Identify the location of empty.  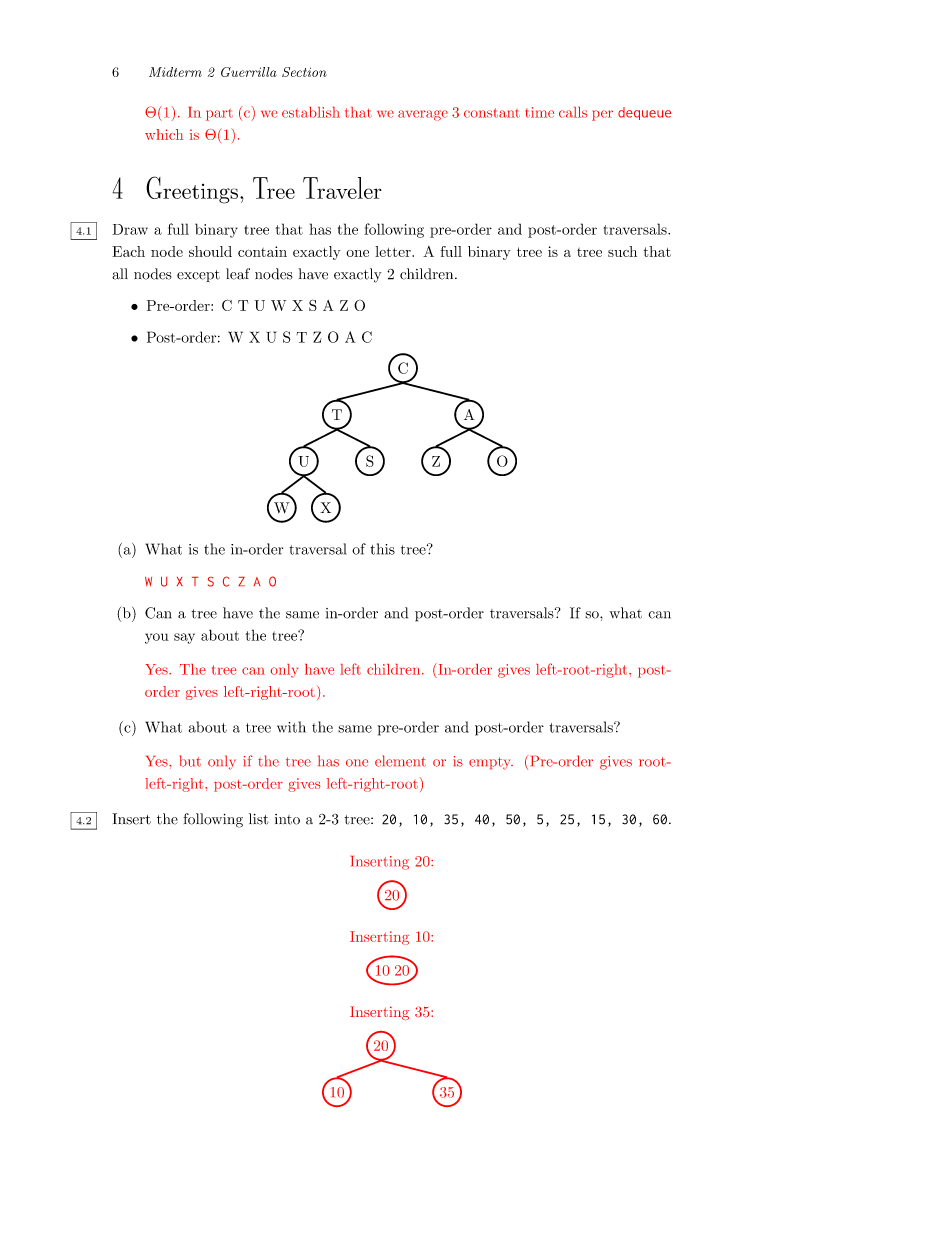
(491, 763).
